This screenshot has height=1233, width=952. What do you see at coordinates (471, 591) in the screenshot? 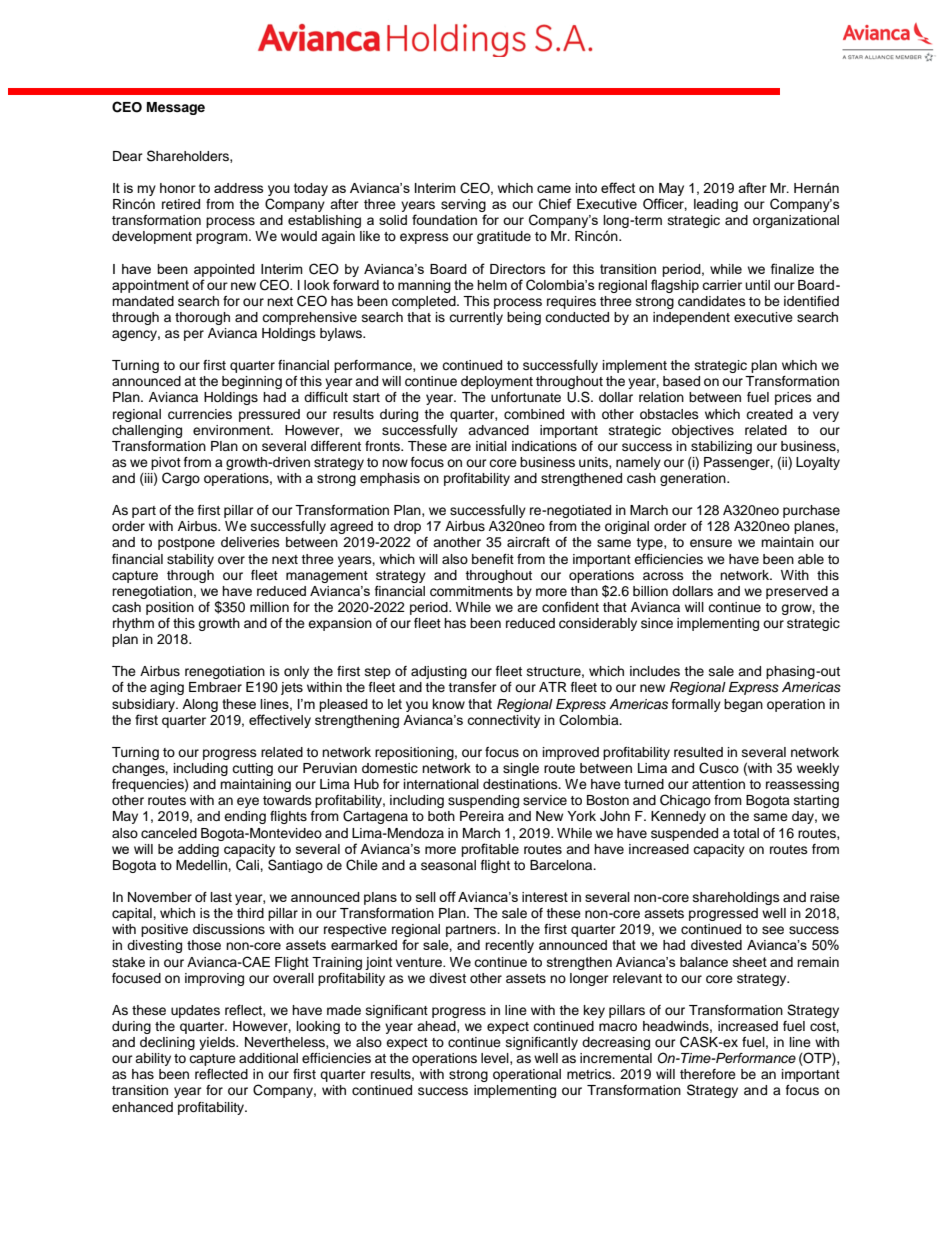
I see `commitments` at bounding box center [471, 591].
